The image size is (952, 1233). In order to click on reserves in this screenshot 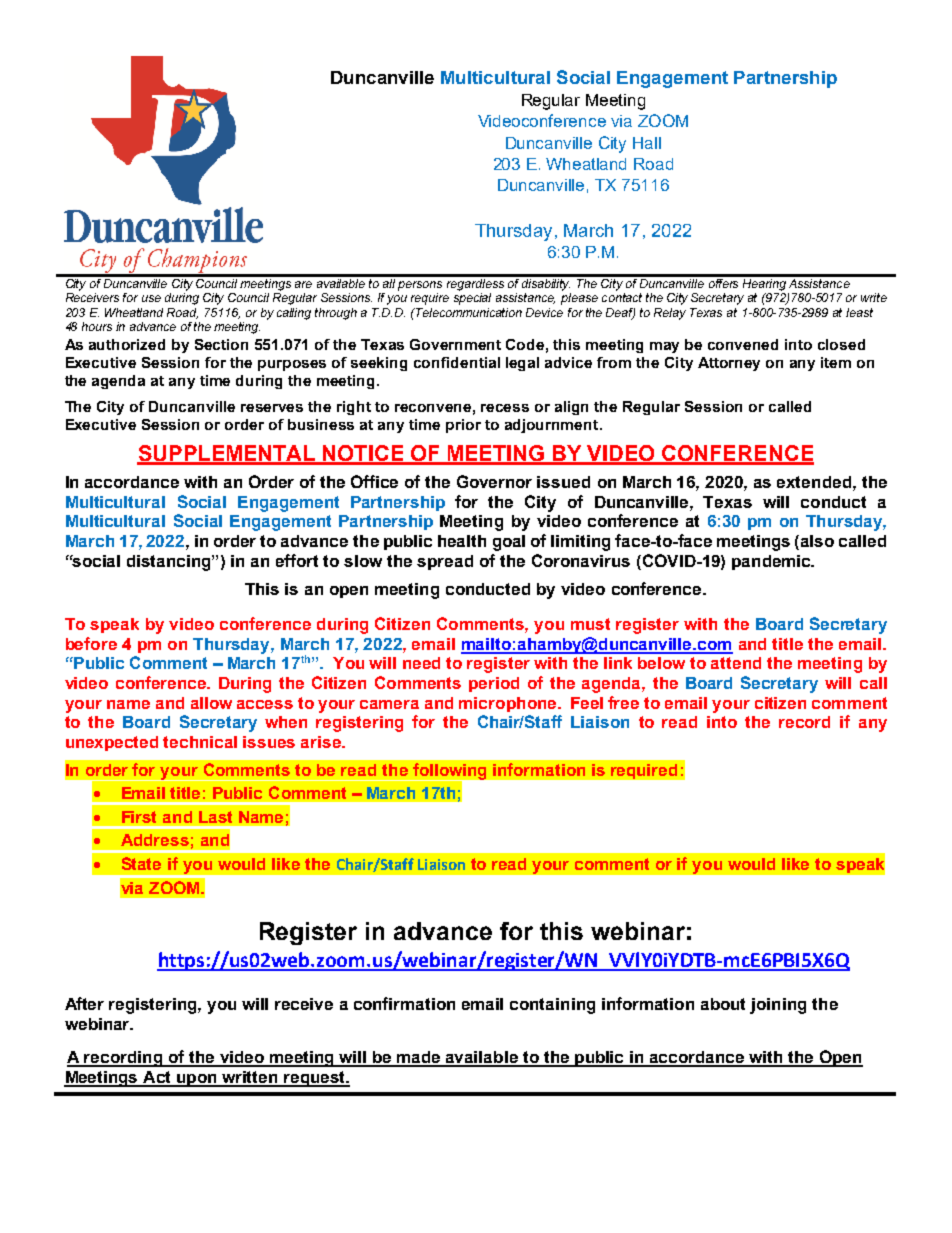, I will do `click(272, 408)`.
